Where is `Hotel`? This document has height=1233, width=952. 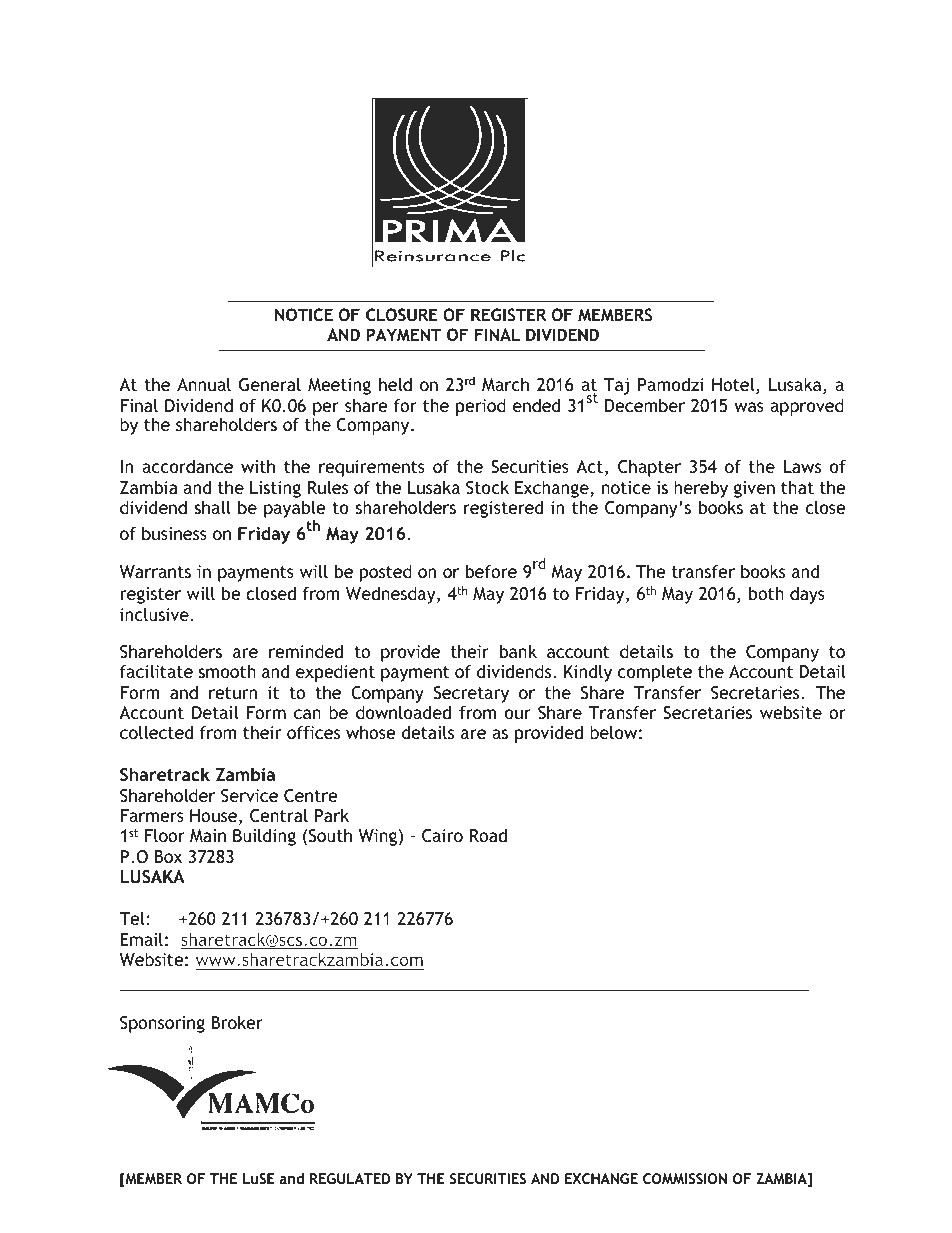
Hotel is located at coordinates (734, 385).
